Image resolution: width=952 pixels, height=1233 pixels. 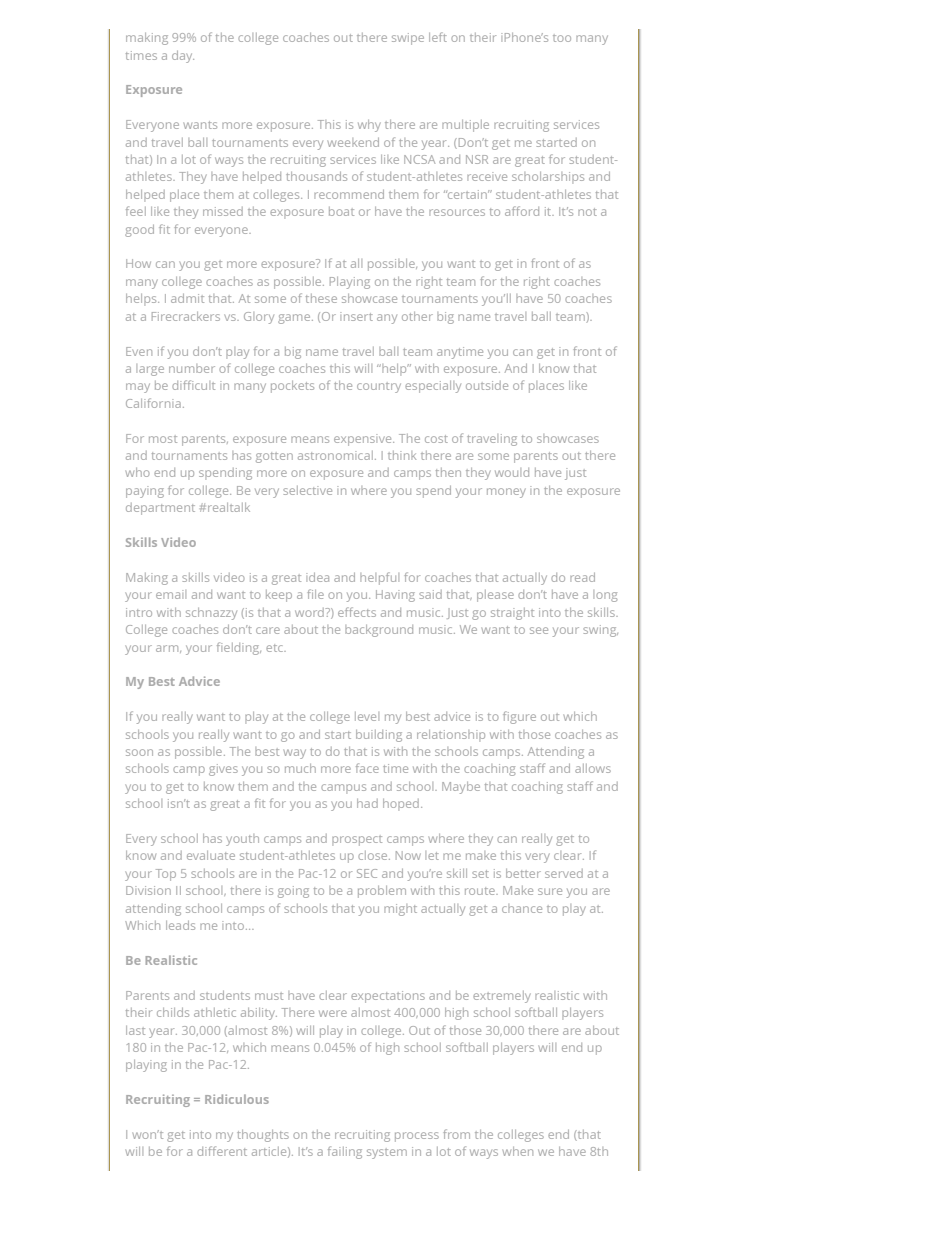 What do you see at coordinates (408, 39) in the screenshot?
I see `swipe` at bounding box center [408, 39].
